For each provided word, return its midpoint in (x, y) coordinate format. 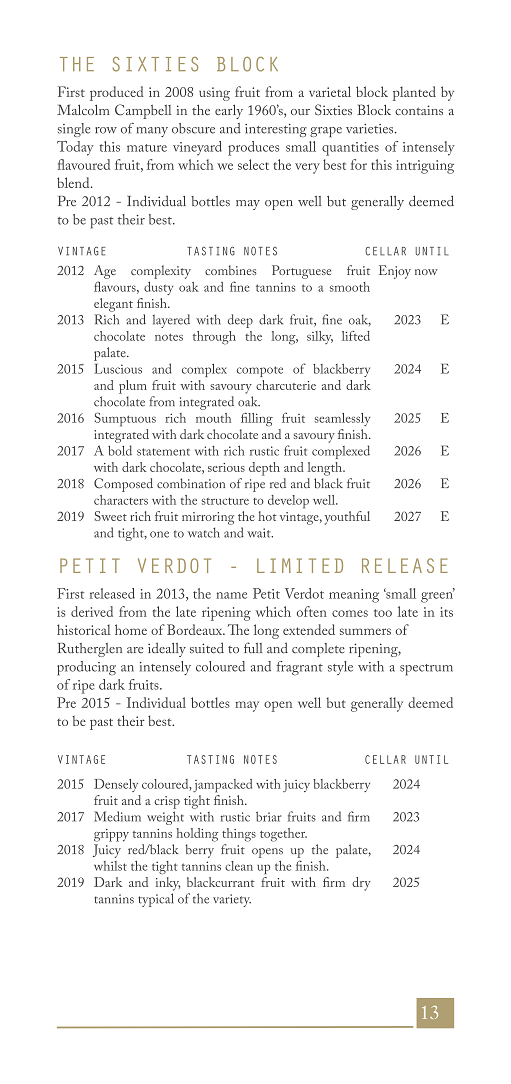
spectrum (426, 670)
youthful (347, 518)
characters (121, 500)
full (253, 647)
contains (419, 110)
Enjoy (395, 272)
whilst (110, 866)
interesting (276, 130)
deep (240, 321)
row (106, 130)
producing (86, 668)
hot (267, 516)
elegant (113, 305)
